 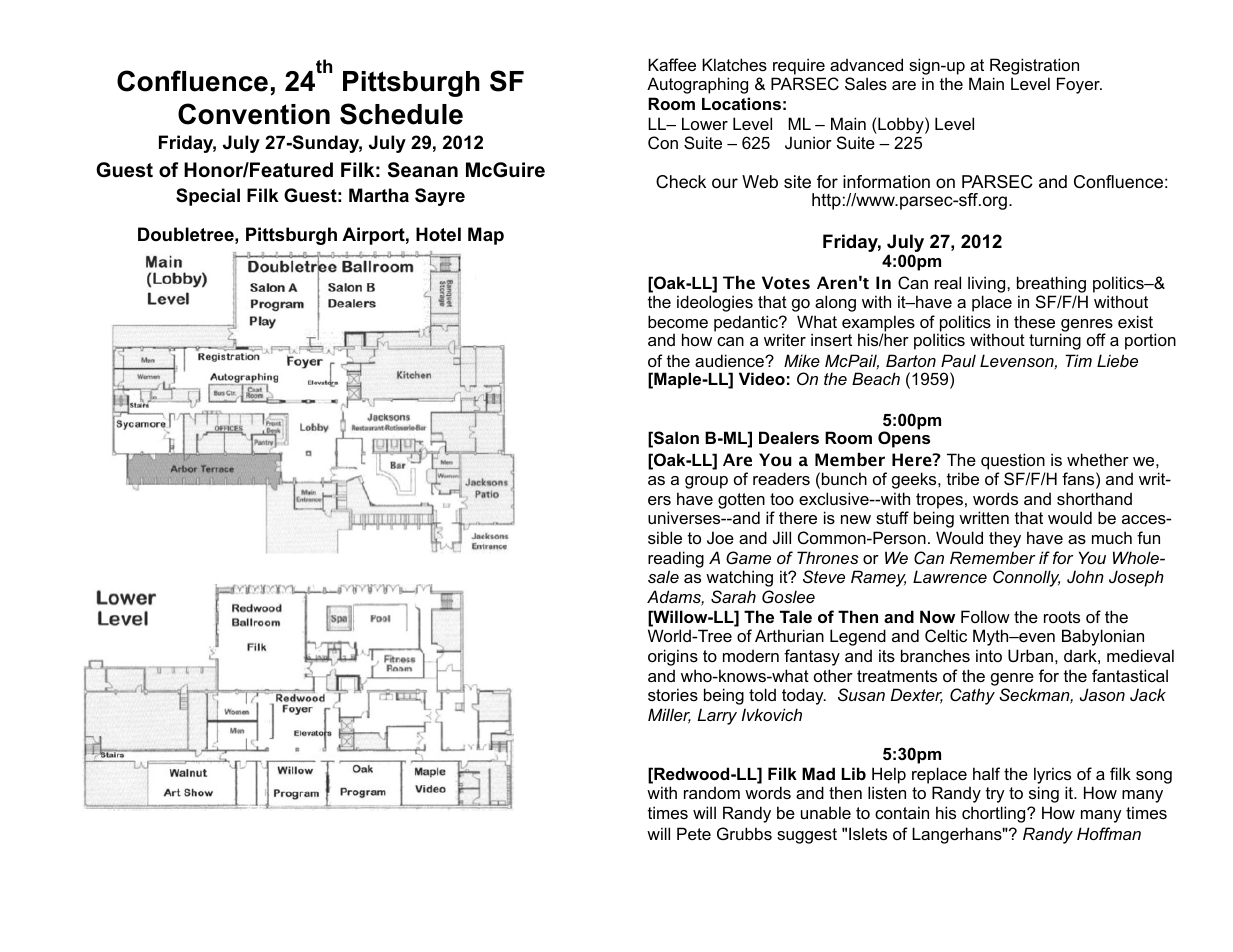 What do you see at coordinates (673, 657) in the screenshot?
I see `origins` at bounding box center [673, 657].
